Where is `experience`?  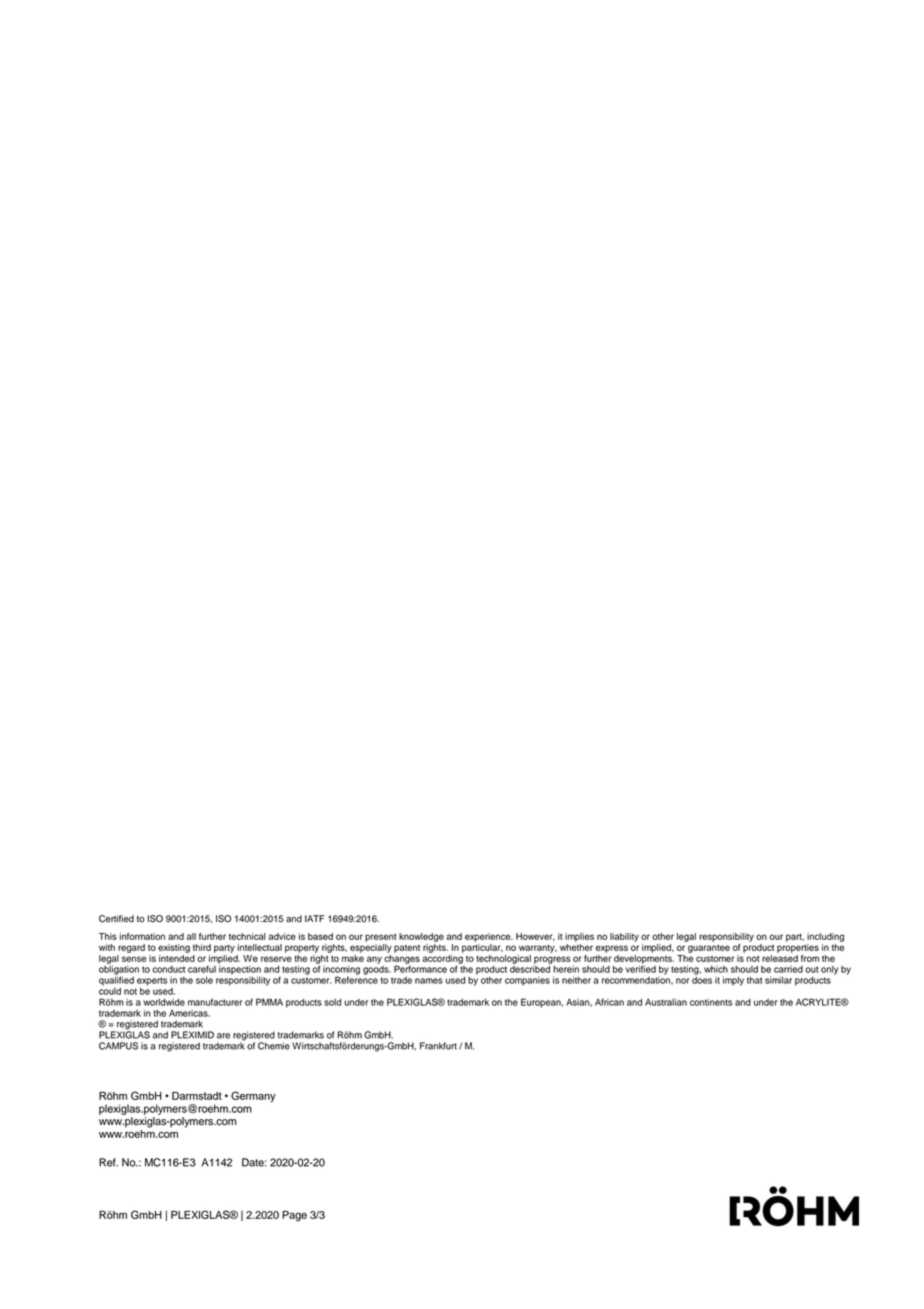
experience is located at coordinates (489, 937).
